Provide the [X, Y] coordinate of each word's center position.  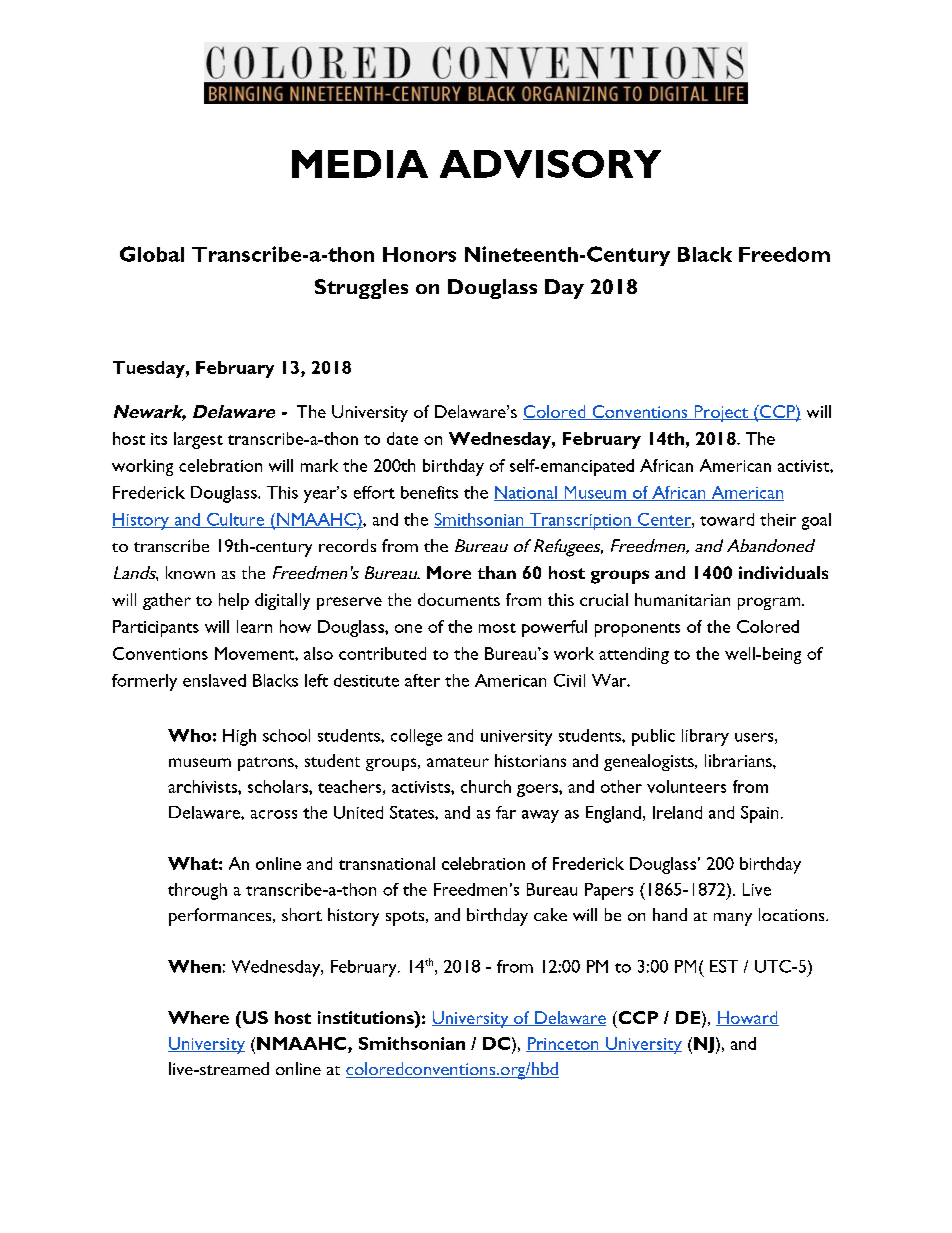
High [239, 737]
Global [152, 254]
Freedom [784, 254]
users [754, 737]
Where [198, 1017]
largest [198, 440]
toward [727, 519]
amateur [458, 762]
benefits [429, 492]
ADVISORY [550, 164]
